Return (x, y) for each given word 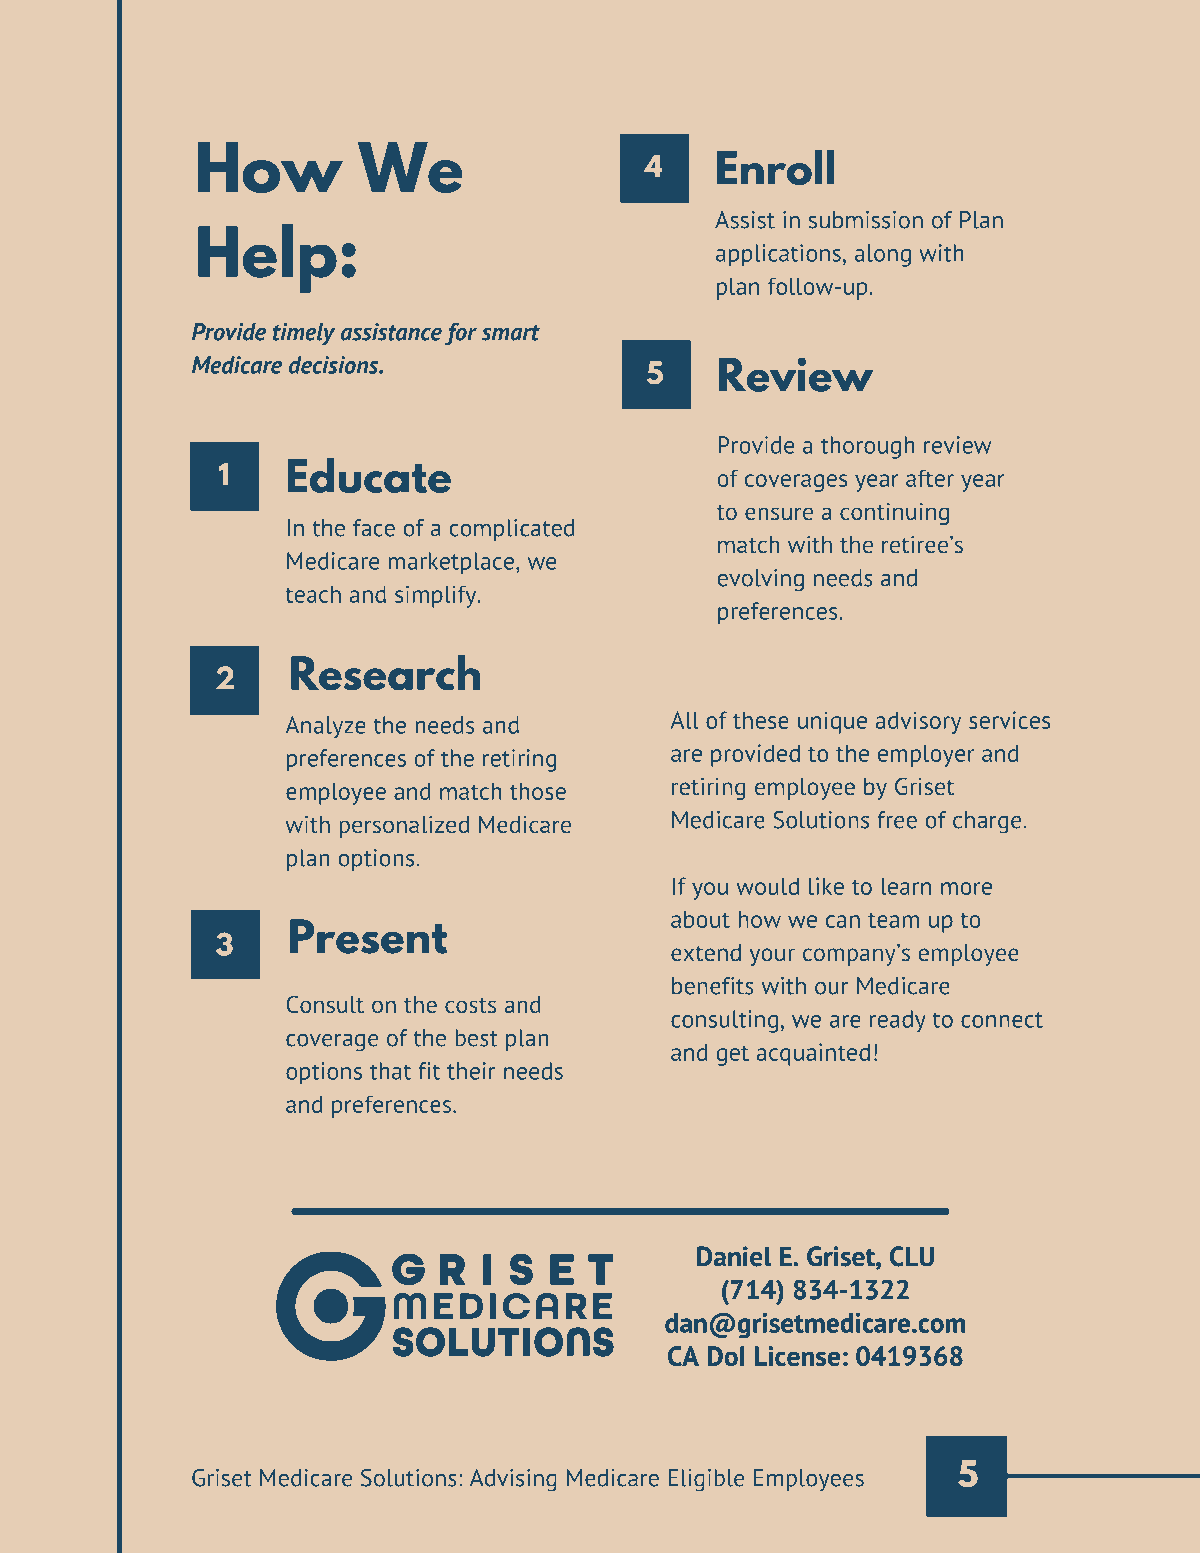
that (390, 1071)
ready (898, 1021)
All (685, 720)
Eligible (706, 1480)
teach (313, 594)
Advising (513, 1480)
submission (866, 220)
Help (267, 258)
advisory (918, 722)
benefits (713, 986)
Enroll (776, 167)
